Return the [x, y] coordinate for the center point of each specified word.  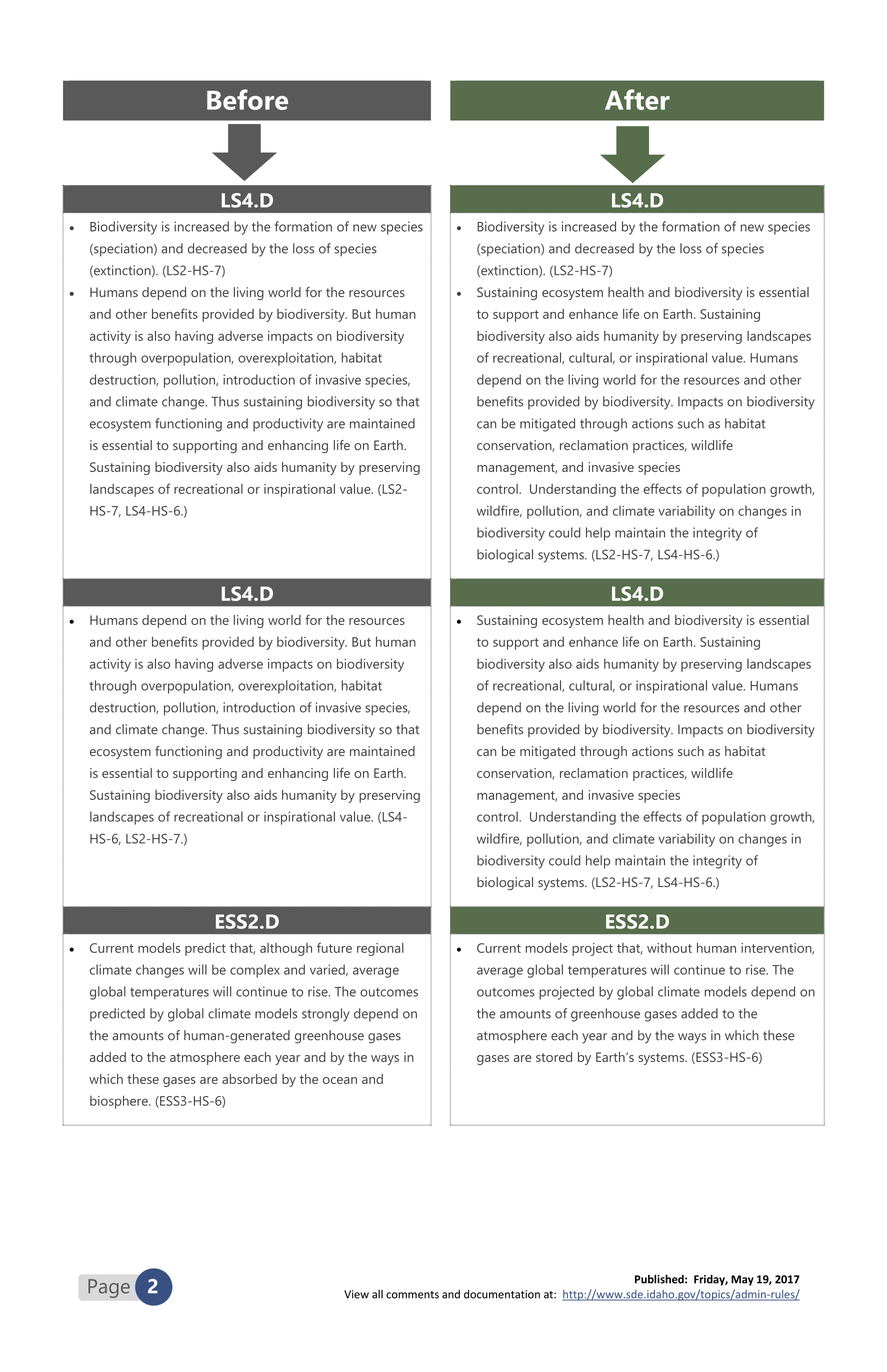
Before [247, 99]
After [637, 99]
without [669, 948]
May [742, 1280]
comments [412, 1295]
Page [109, 1288]
